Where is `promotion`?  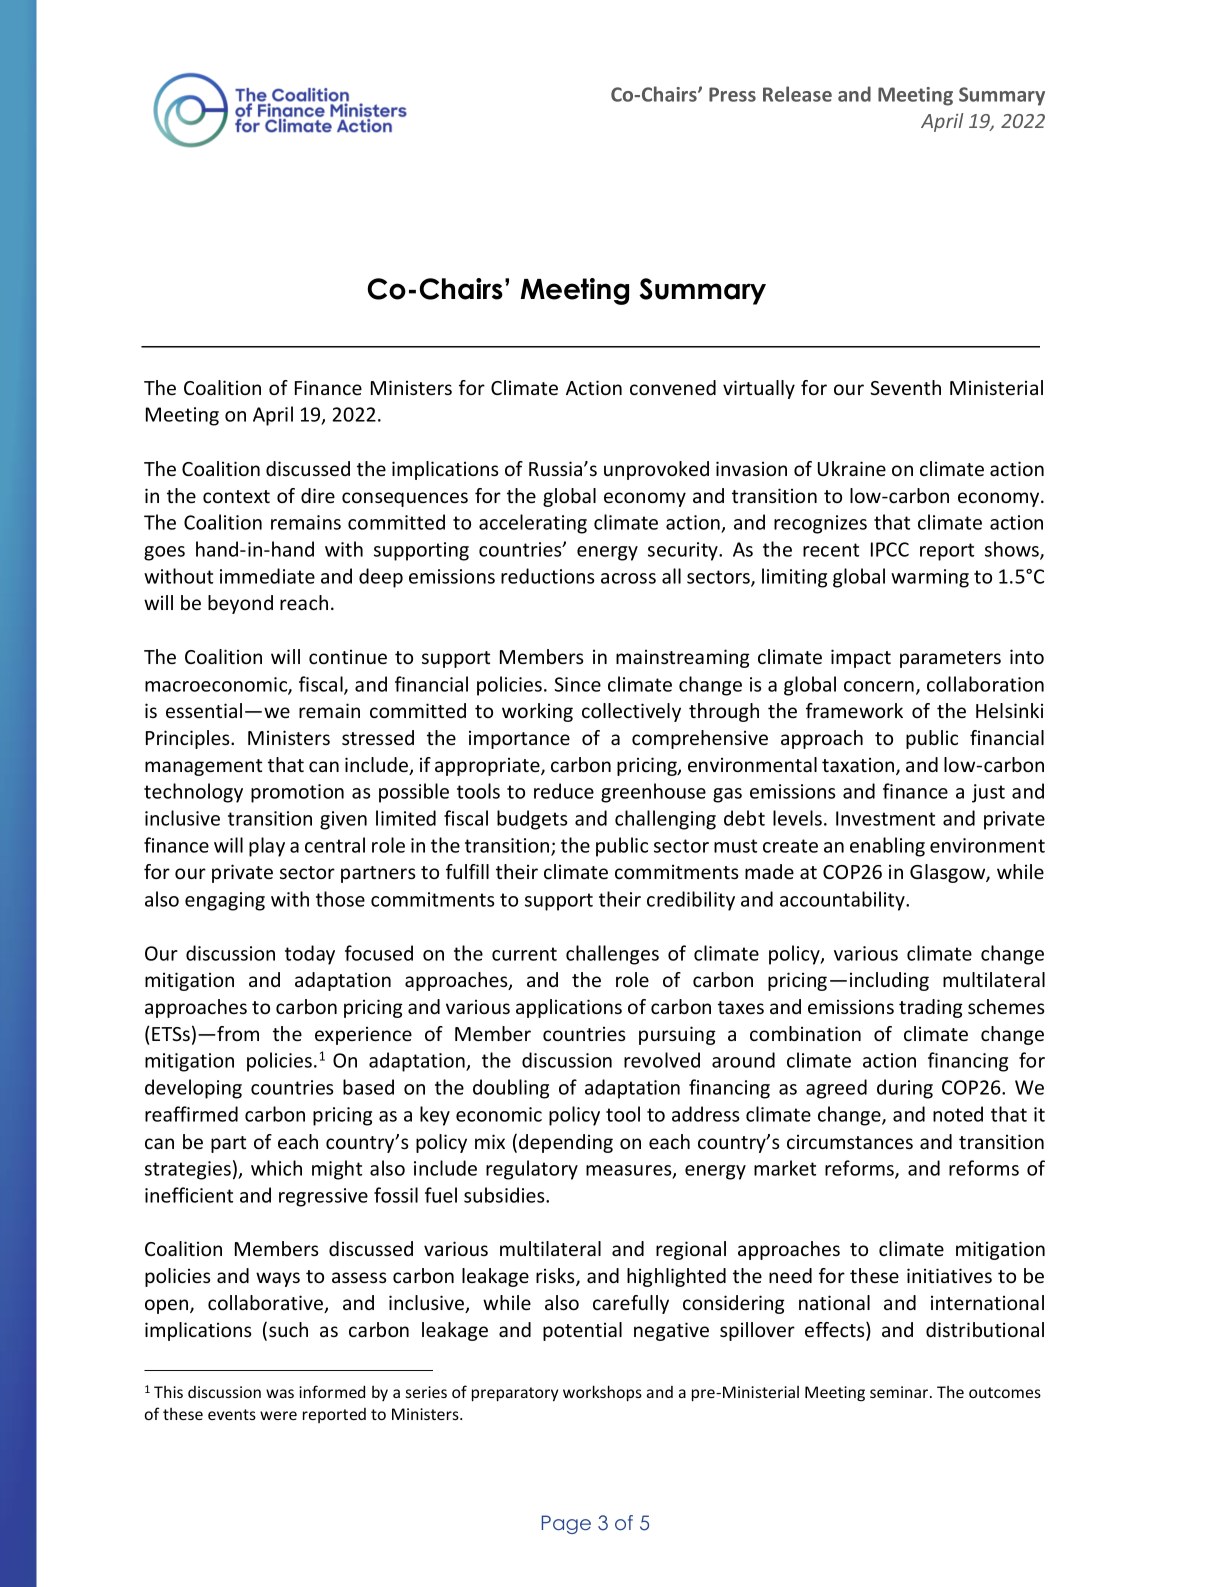
promotion is located at coordinates (297, 793).
